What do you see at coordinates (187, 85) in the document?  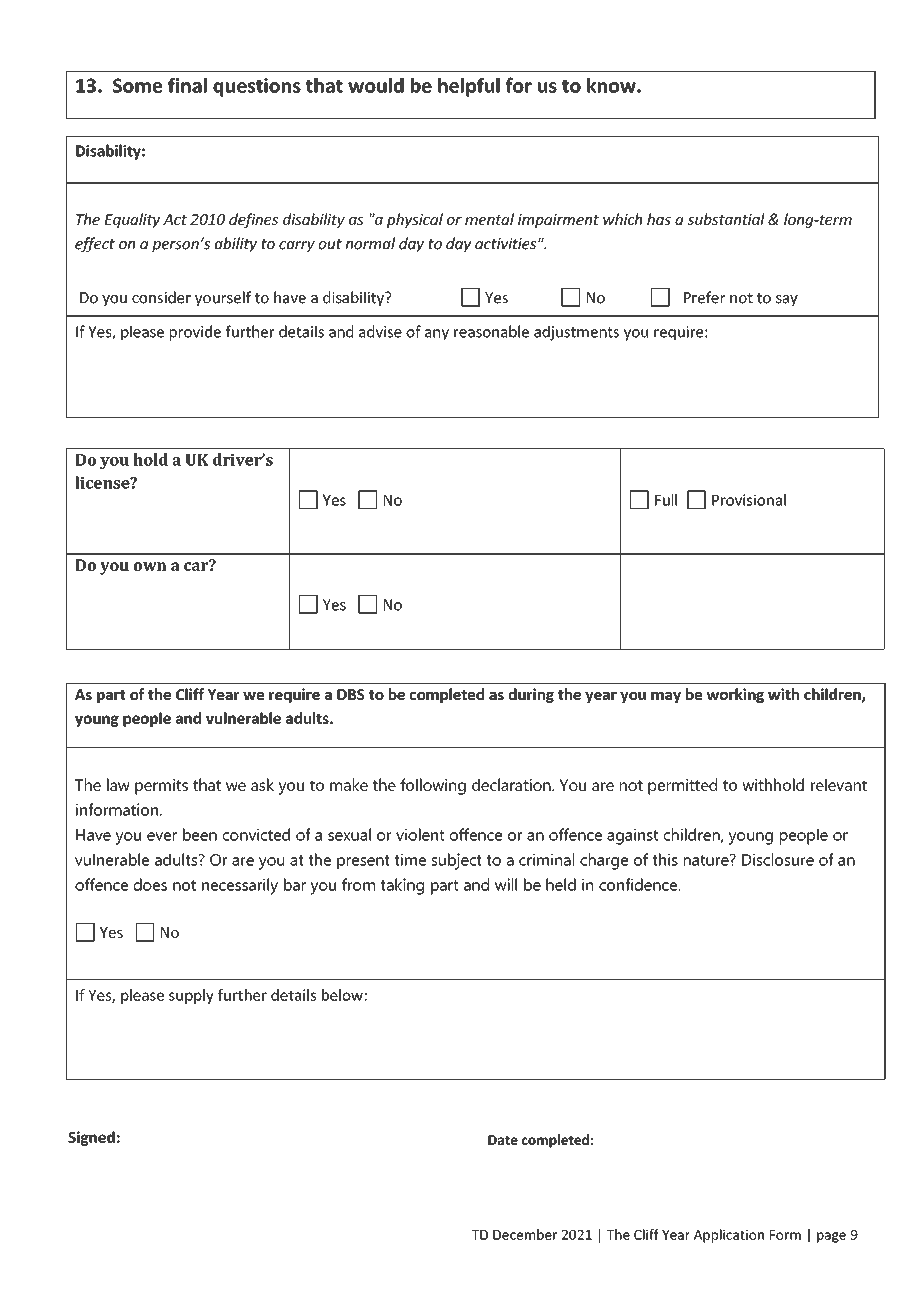 I see `final` at bounding box center [187, 85].
